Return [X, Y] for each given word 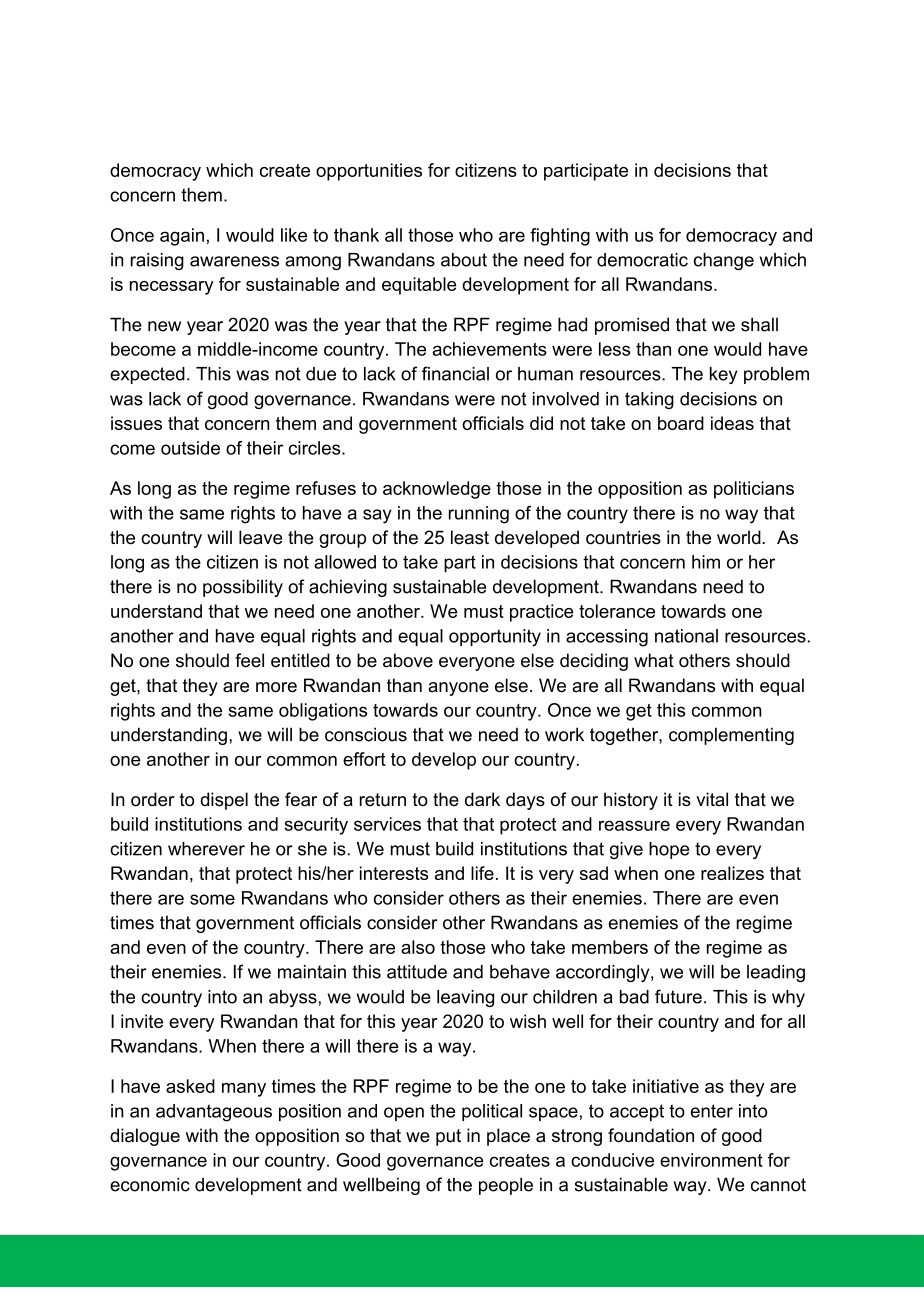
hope [669, 850]
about [464, 260]
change [724, 261]
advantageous [214, 1113]
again [182, 237]
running [479, 515]
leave [260, 537]
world [740, 537]
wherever [206, 849]
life [482, 873]
